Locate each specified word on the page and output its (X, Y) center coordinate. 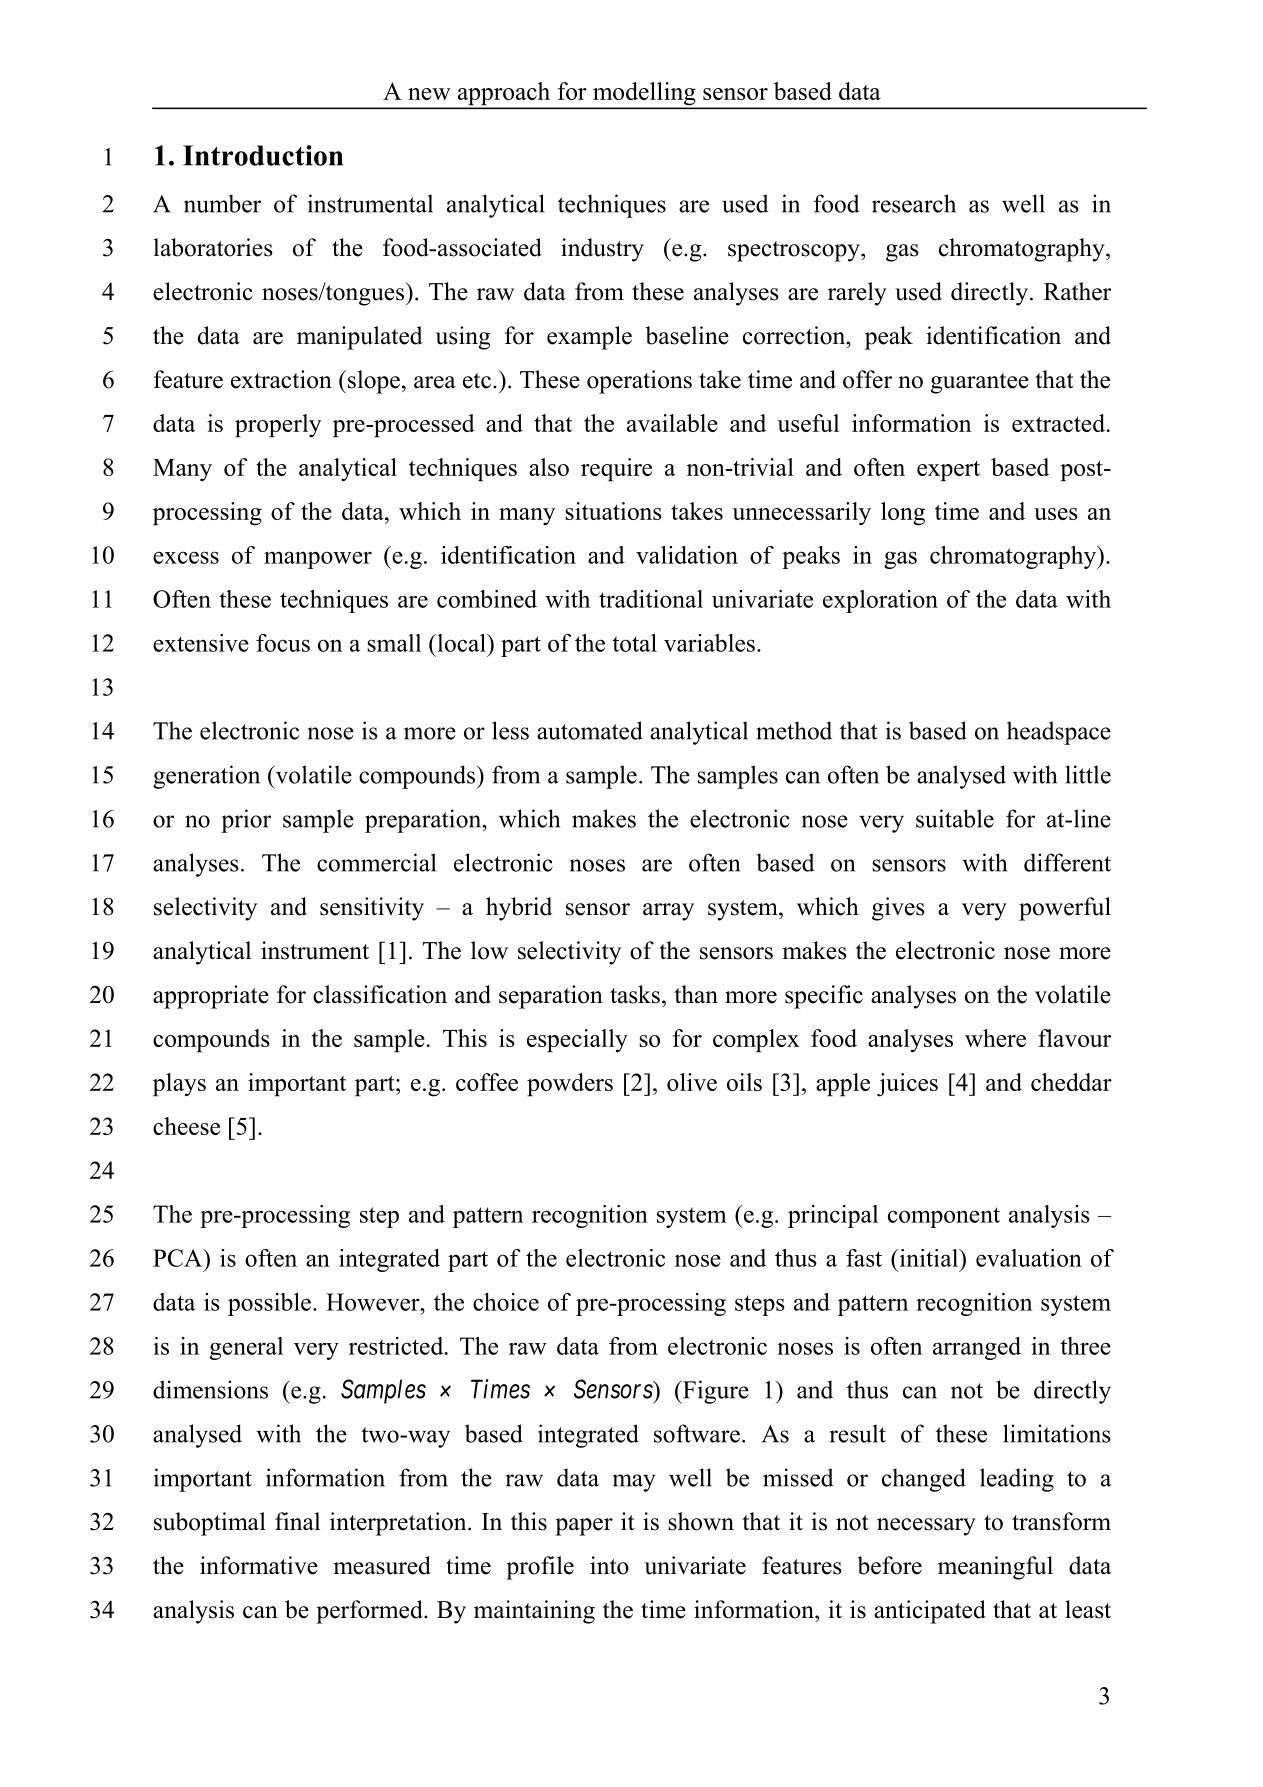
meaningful (995, 1568)
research (914, 203)
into (609, 1565)
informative (259, 1565)
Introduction (263, 155)
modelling (644, 95)
